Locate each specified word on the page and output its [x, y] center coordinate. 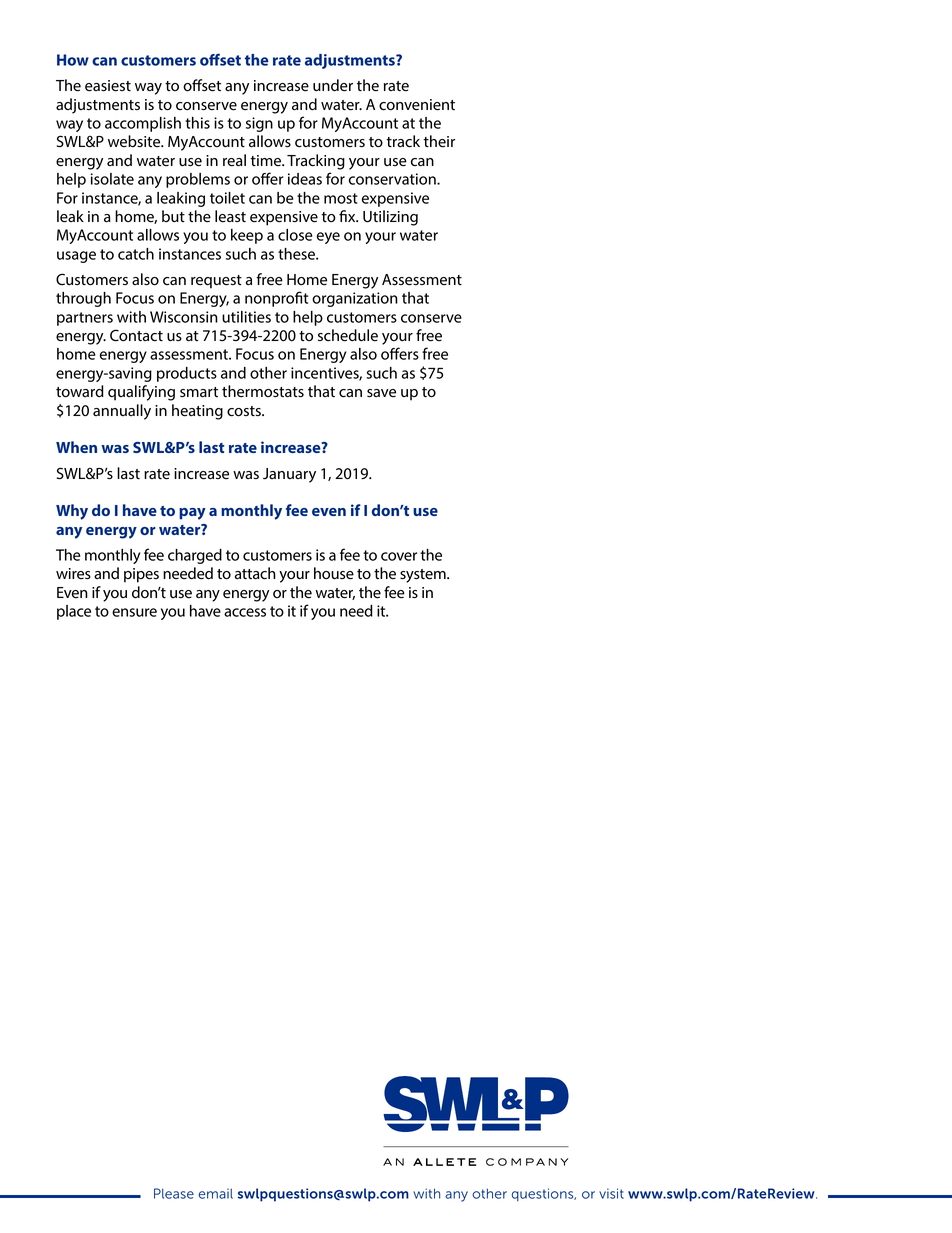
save [381, 393]
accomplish [143, 124]
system [424, 576]
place [74, 612]
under [333, 85]
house [334, 573]
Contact [136, 335]
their [439, 141]
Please [174, 1193]
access [245, 612]
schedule [348, 335]
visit [611, 1193]
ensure [134, 612]
